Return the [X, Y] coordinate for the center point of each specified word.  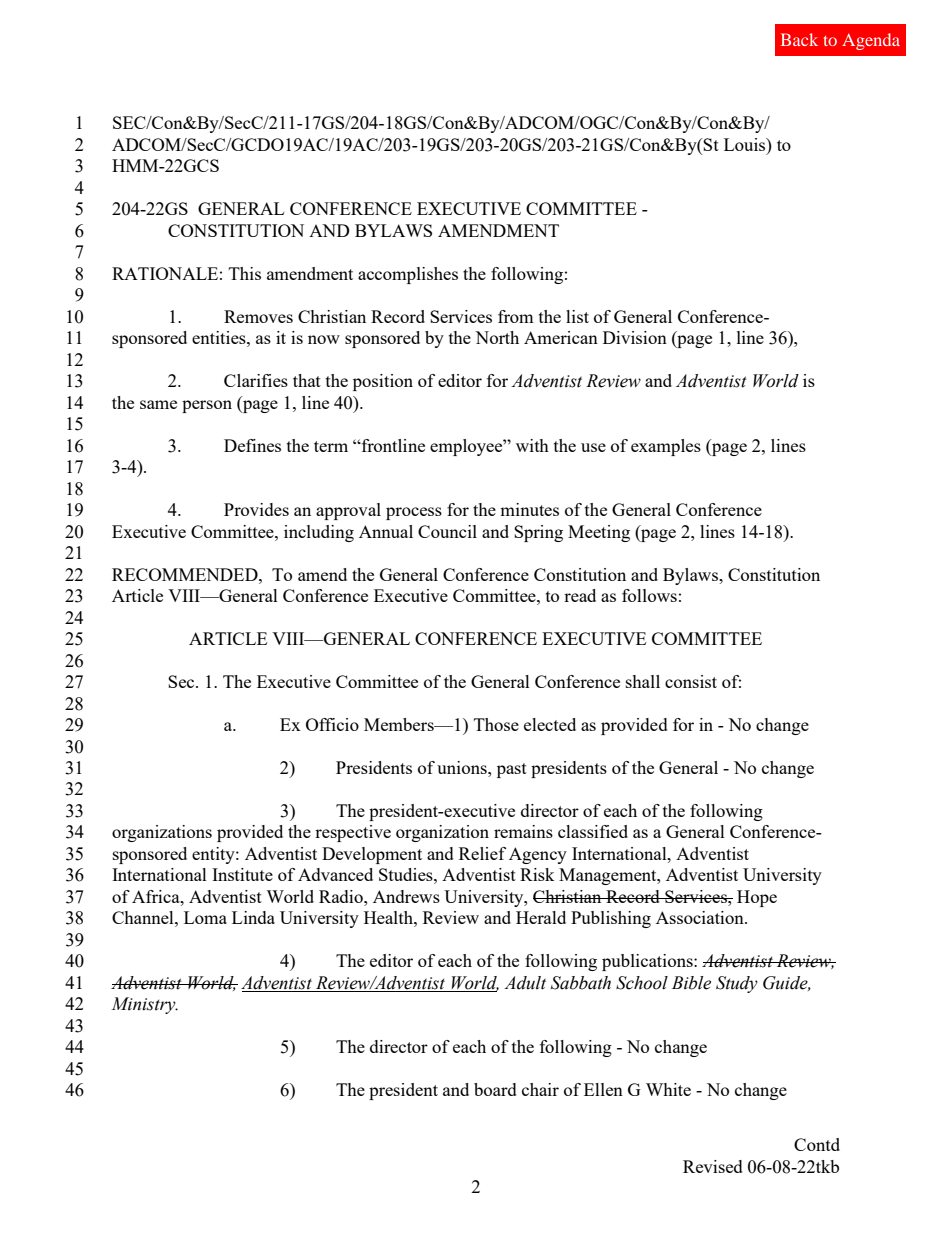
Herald [541, 917]
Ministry [144, 1005]
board [495, 1089]
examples [666, 447]
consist [691, 681]
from [516, 316]
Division [635, 337]
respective [353, 833]
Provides [256, 509]
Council [447, 531]
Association [701, 917]
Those [496, 724]
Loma [205, 917]
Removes [258, 316]
